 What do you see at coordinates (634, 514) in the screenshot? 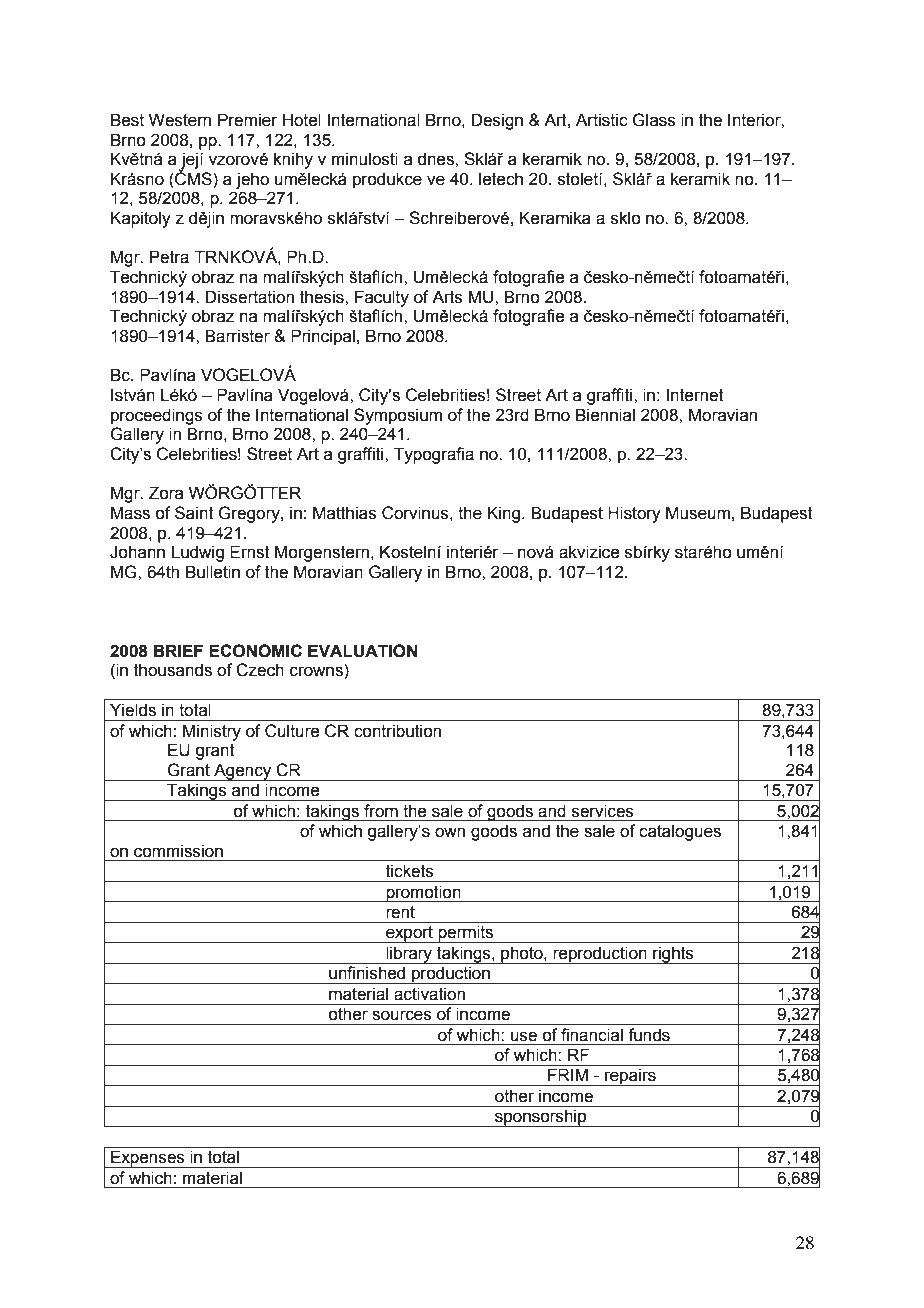
I see `History` at bounding box center [634, 514].
